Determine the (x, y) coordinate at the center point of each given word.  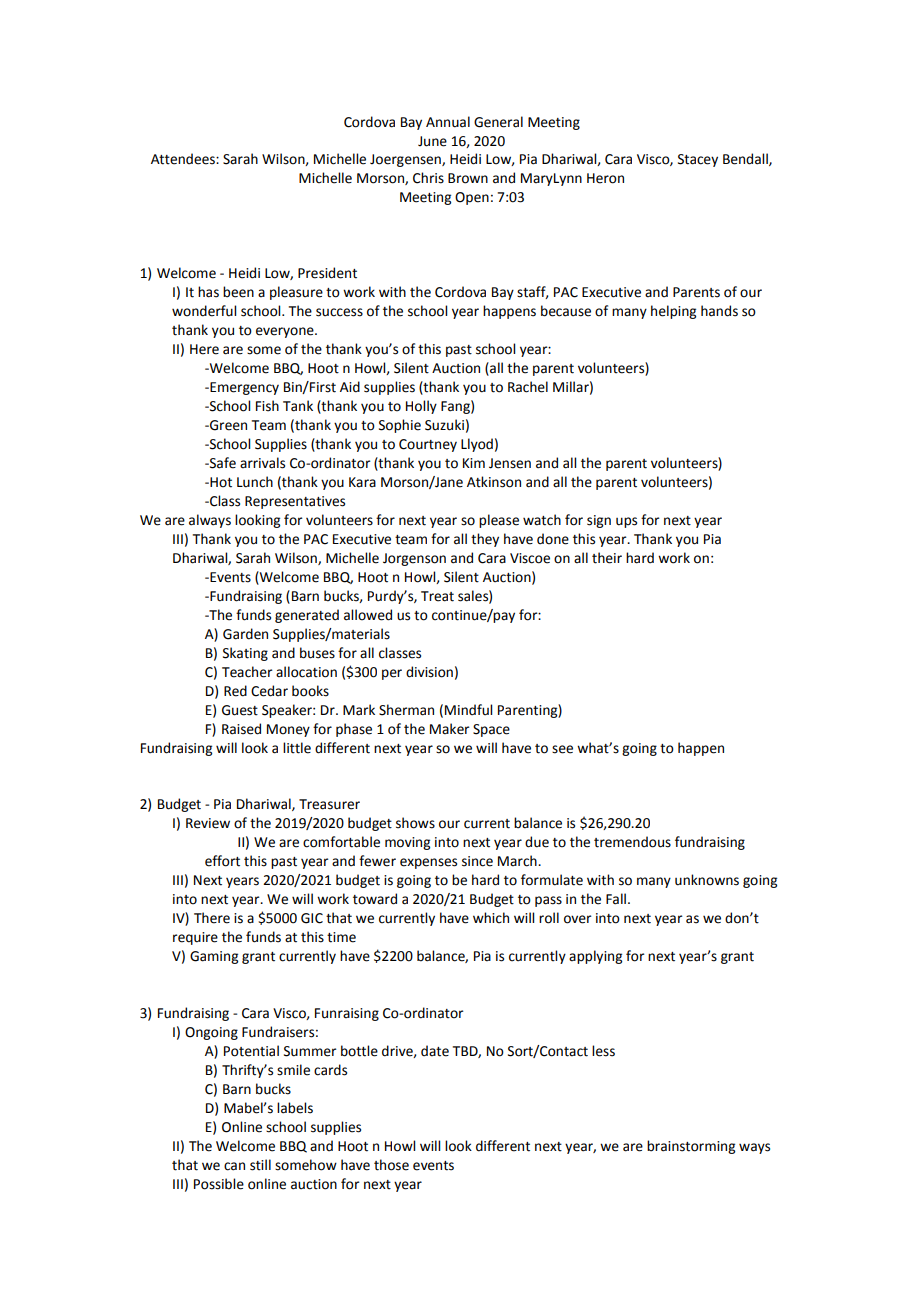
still (260, 1165)
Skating (245, 654)
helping (673, 312)
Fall (616, 899)
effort (222, 861)
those (391, 1165)
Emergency (243, 388)
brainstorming (691, 1147)
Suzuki (444, 425)
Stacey (698, 160)
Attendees (184, 159)
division (429, 672)
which (491, 918)
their (607, 558)
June (432, 141)
